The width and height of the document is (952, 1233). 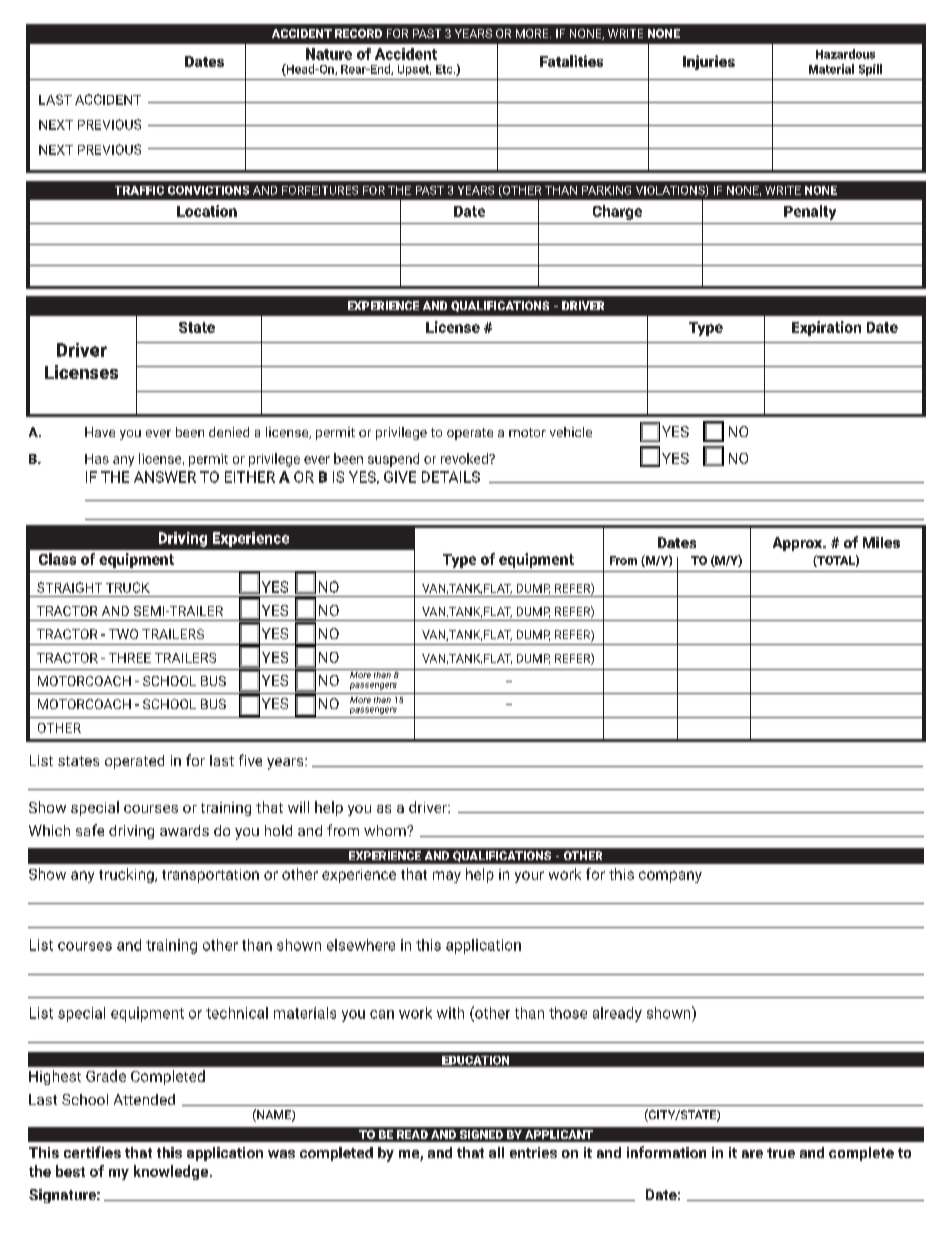 I want to click on Approx, so click(x=799, y=544).
